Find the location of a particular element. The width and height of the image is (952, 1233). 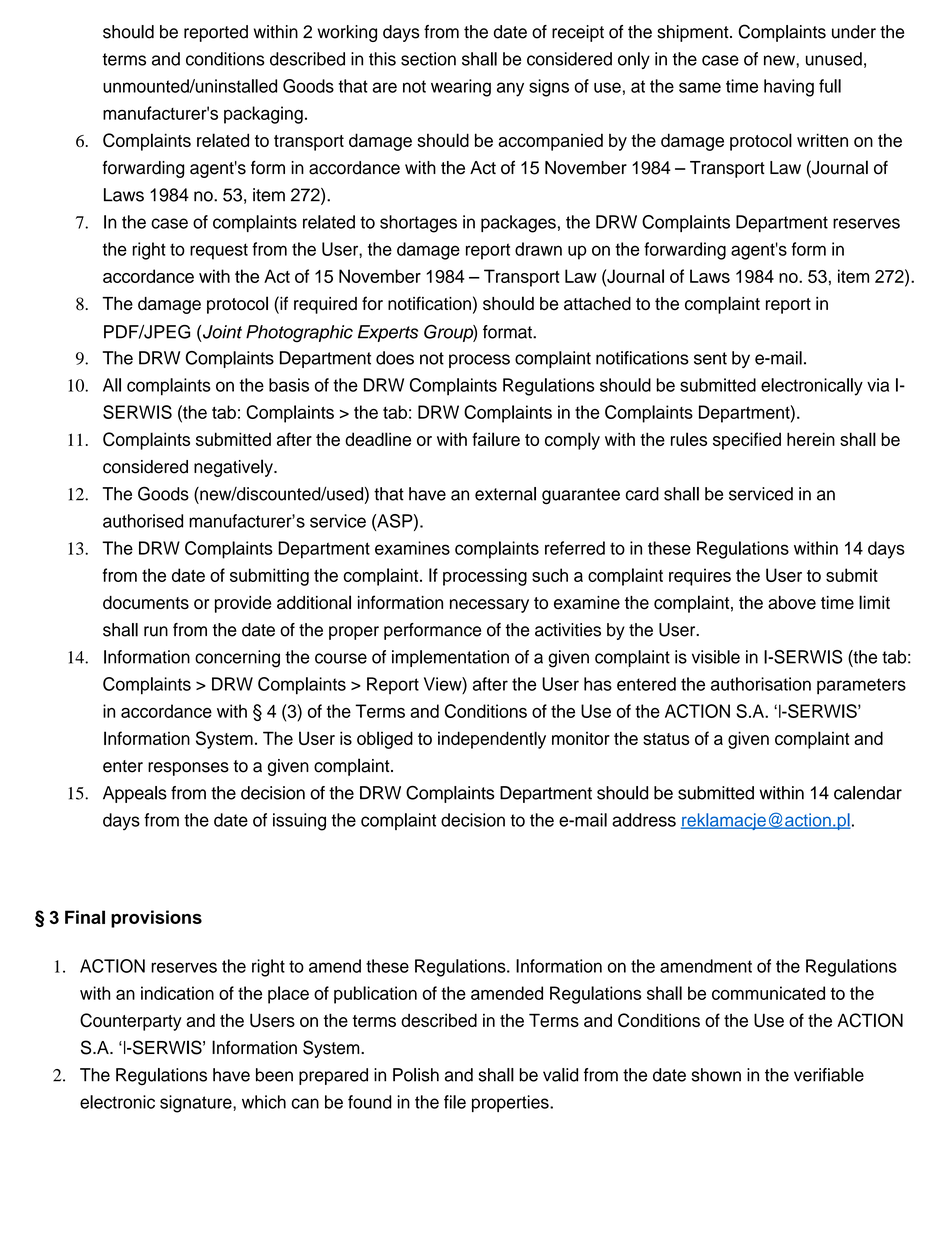

Joint is located at coordinates (222, 332).
